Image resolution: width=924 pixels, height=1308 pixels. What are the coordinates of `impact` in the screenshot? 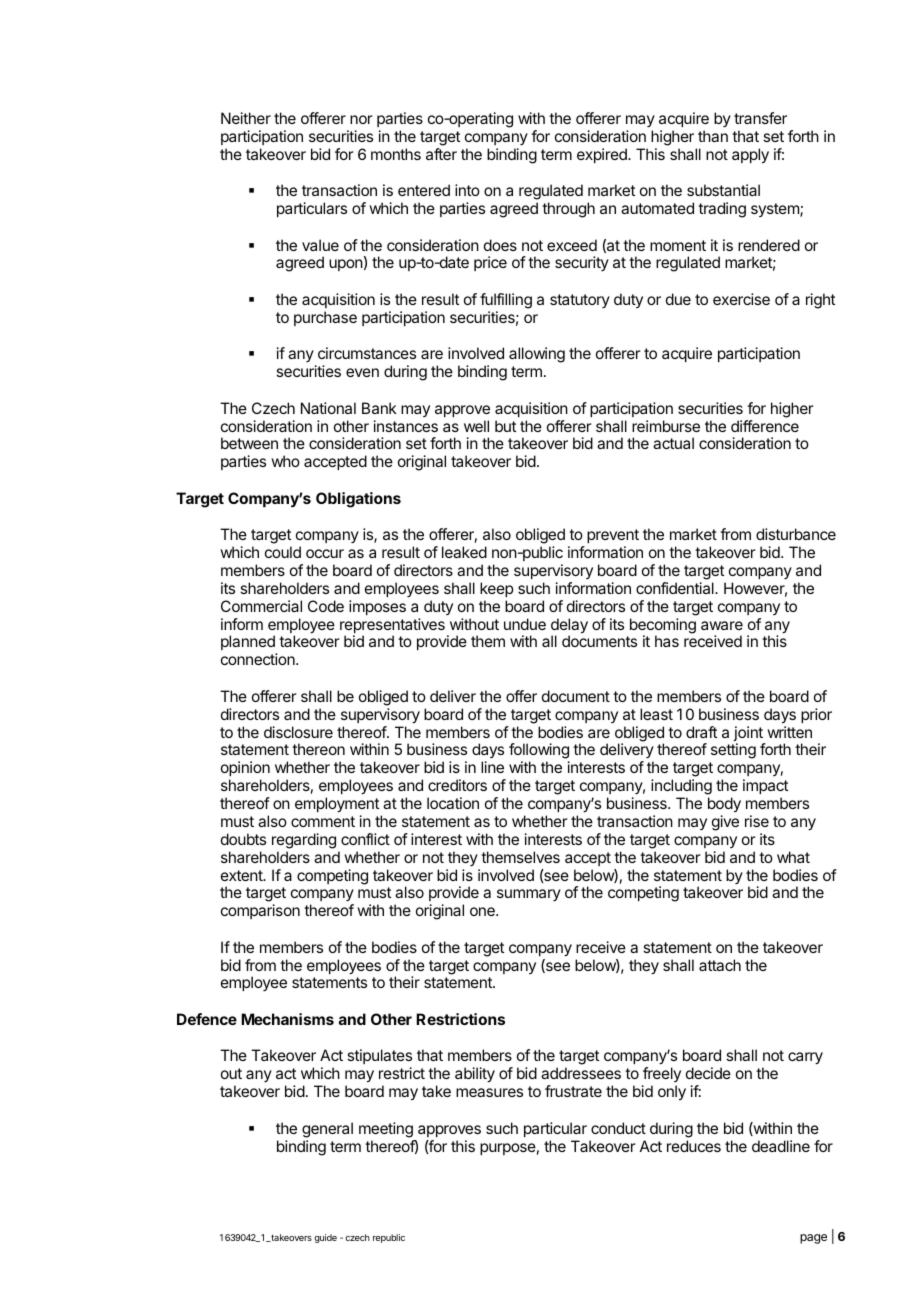 It's located at (765, 786).
